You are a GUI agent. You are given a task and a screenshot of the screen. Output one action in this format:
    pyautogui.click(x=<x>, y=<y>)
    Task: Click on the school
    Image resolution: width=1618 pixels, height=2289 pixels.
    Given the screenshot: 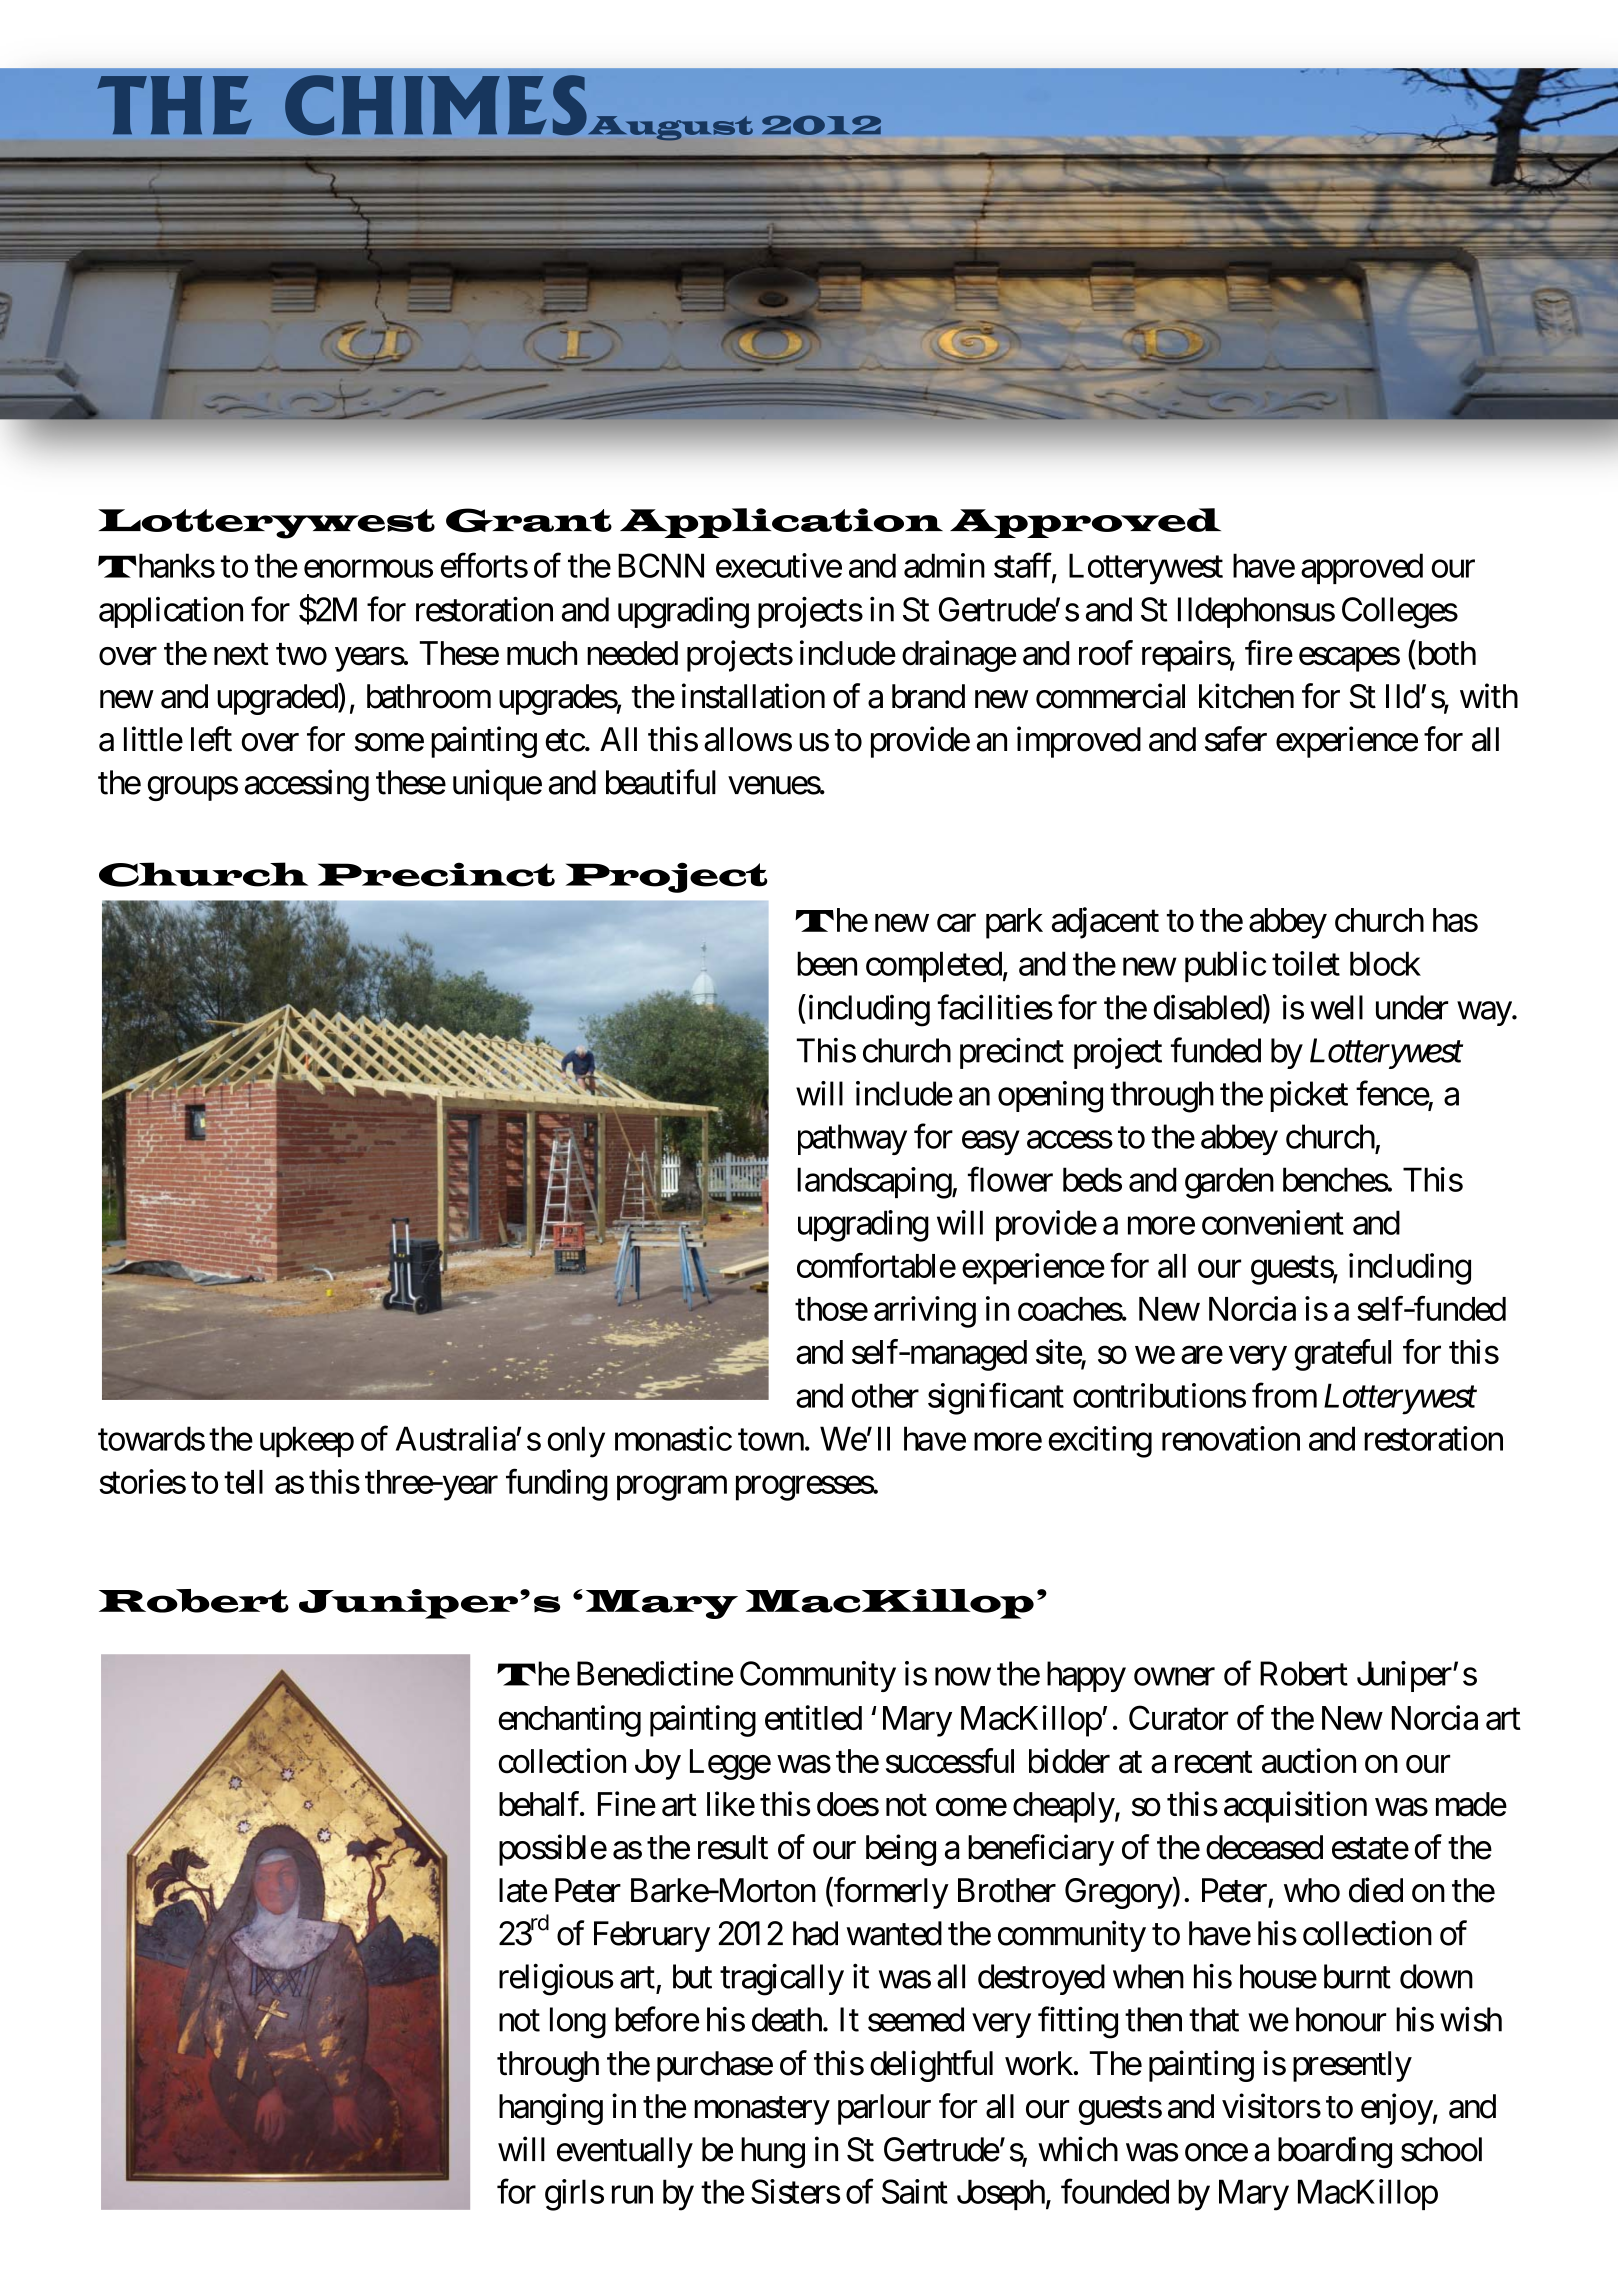 What is the action you would take?
    pyautogui.click(x=1441, y=2149)
